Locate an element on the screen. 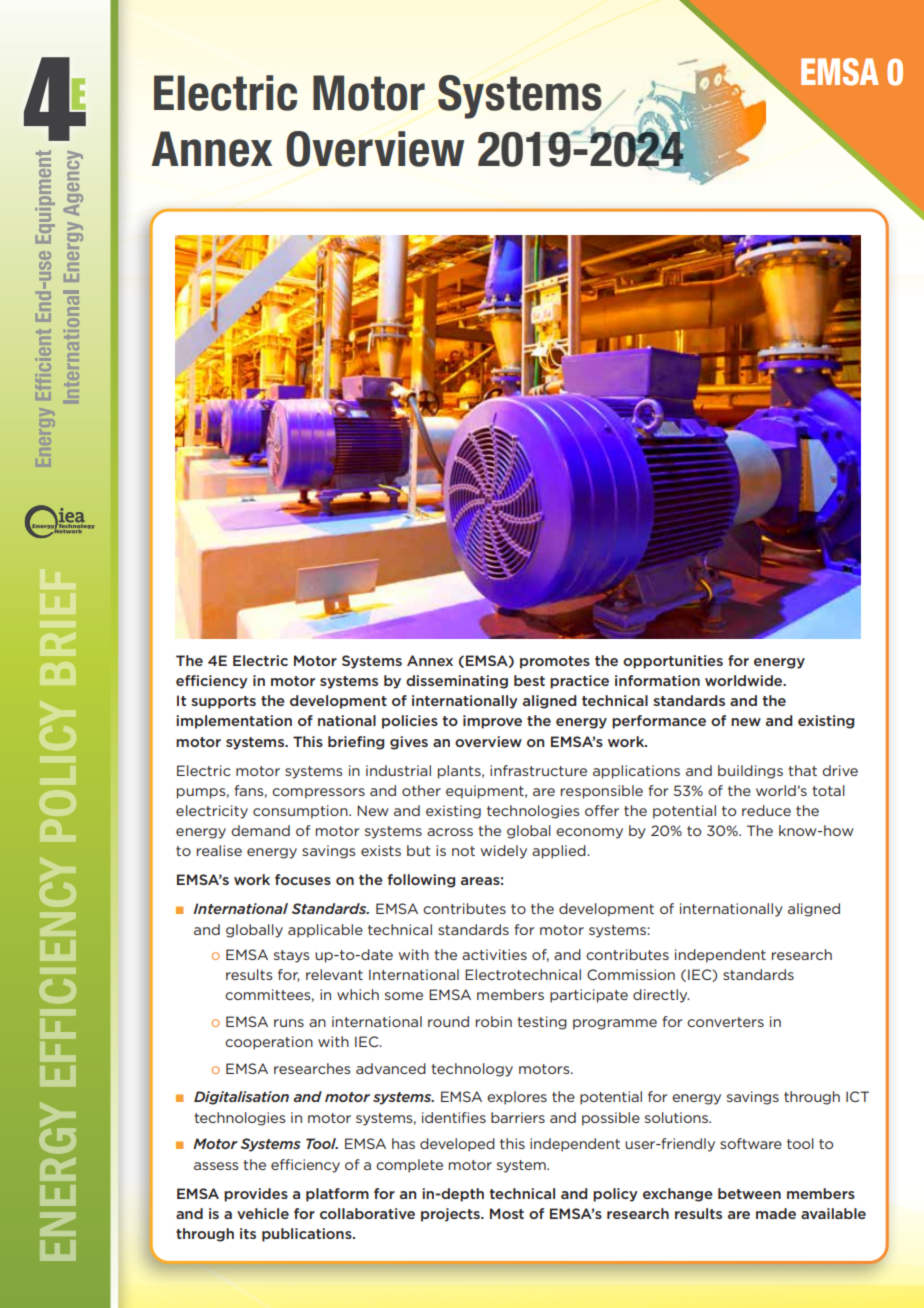  Digitalisation is located at coordinates (241, 1098).
